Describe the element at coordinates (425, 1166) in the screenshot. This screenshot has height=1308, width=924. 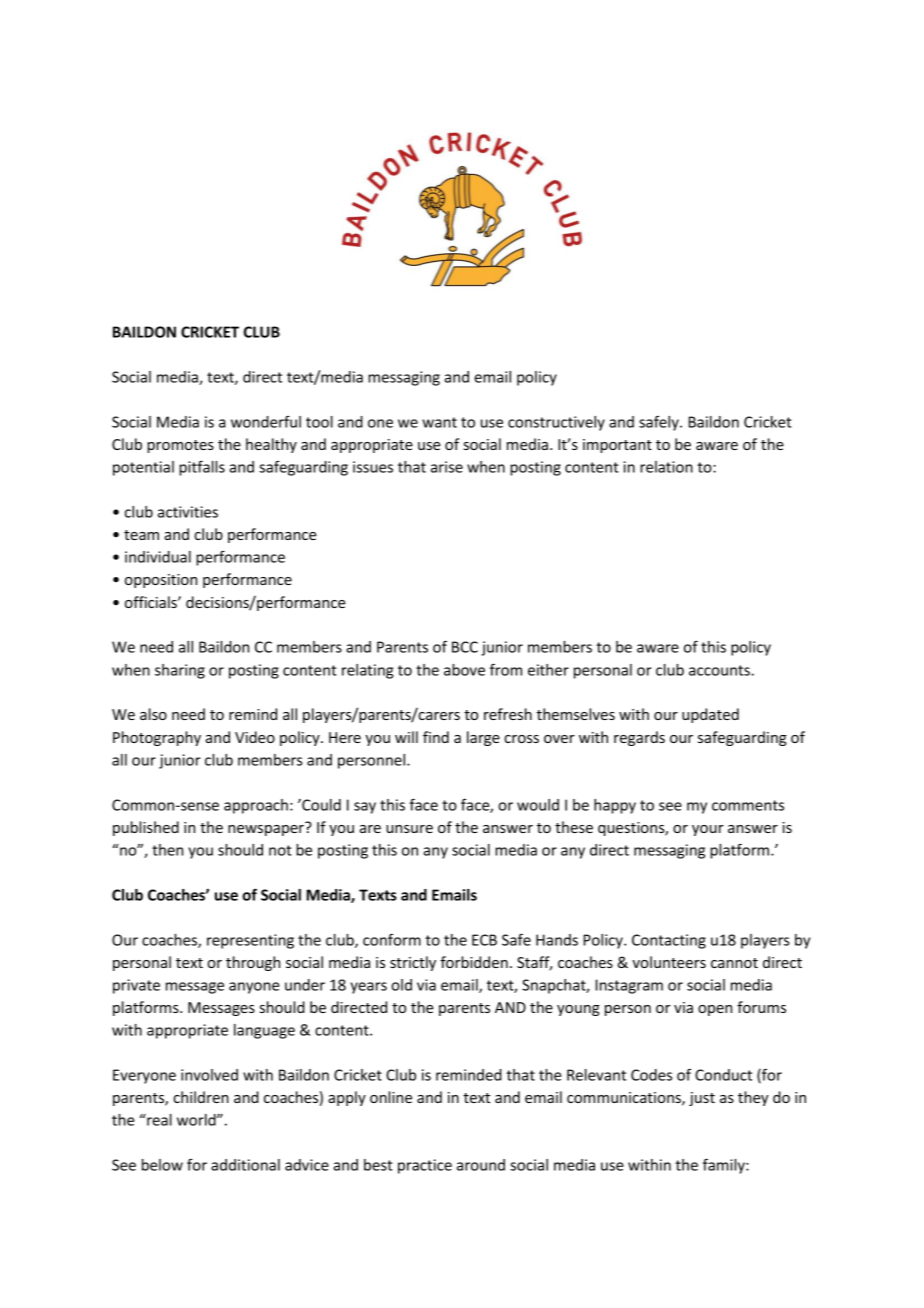
I see `practice` at that location.
